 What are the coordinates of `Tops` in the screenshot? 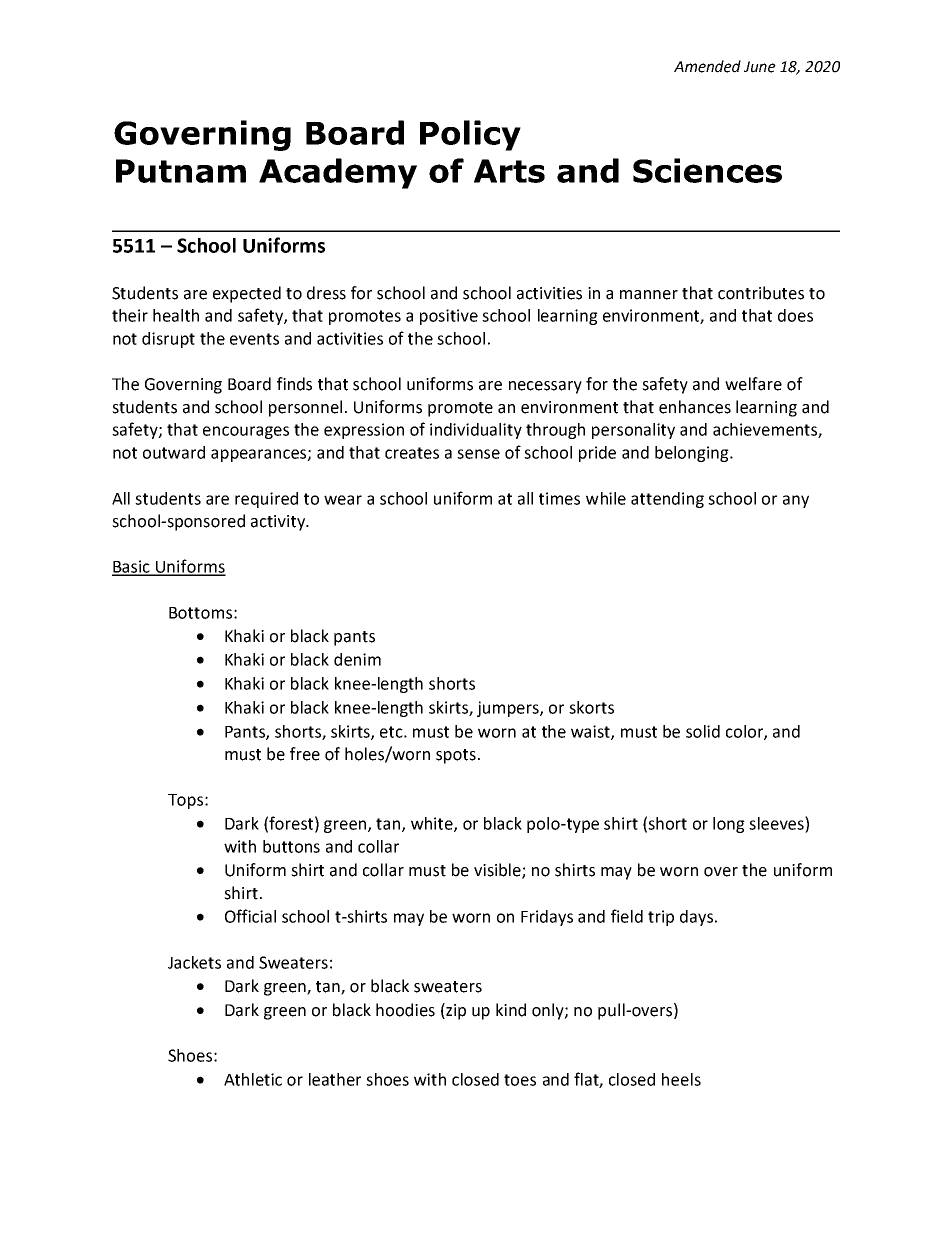 It's located at (187, 801).
